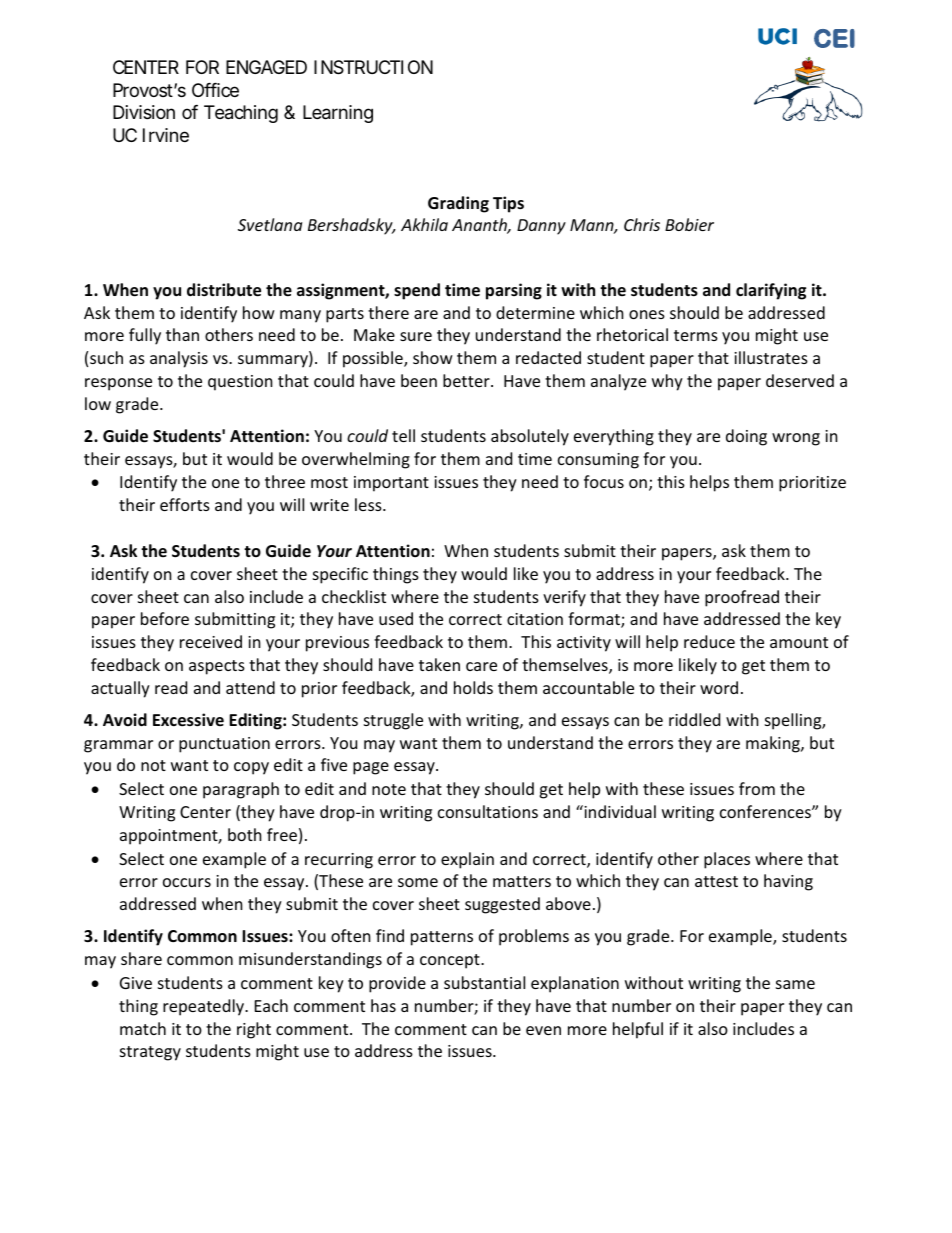 The image size is (952, 1233). Describe the element at coordinates (205, 1007) in the image. I see `repeatedly` at that location.
